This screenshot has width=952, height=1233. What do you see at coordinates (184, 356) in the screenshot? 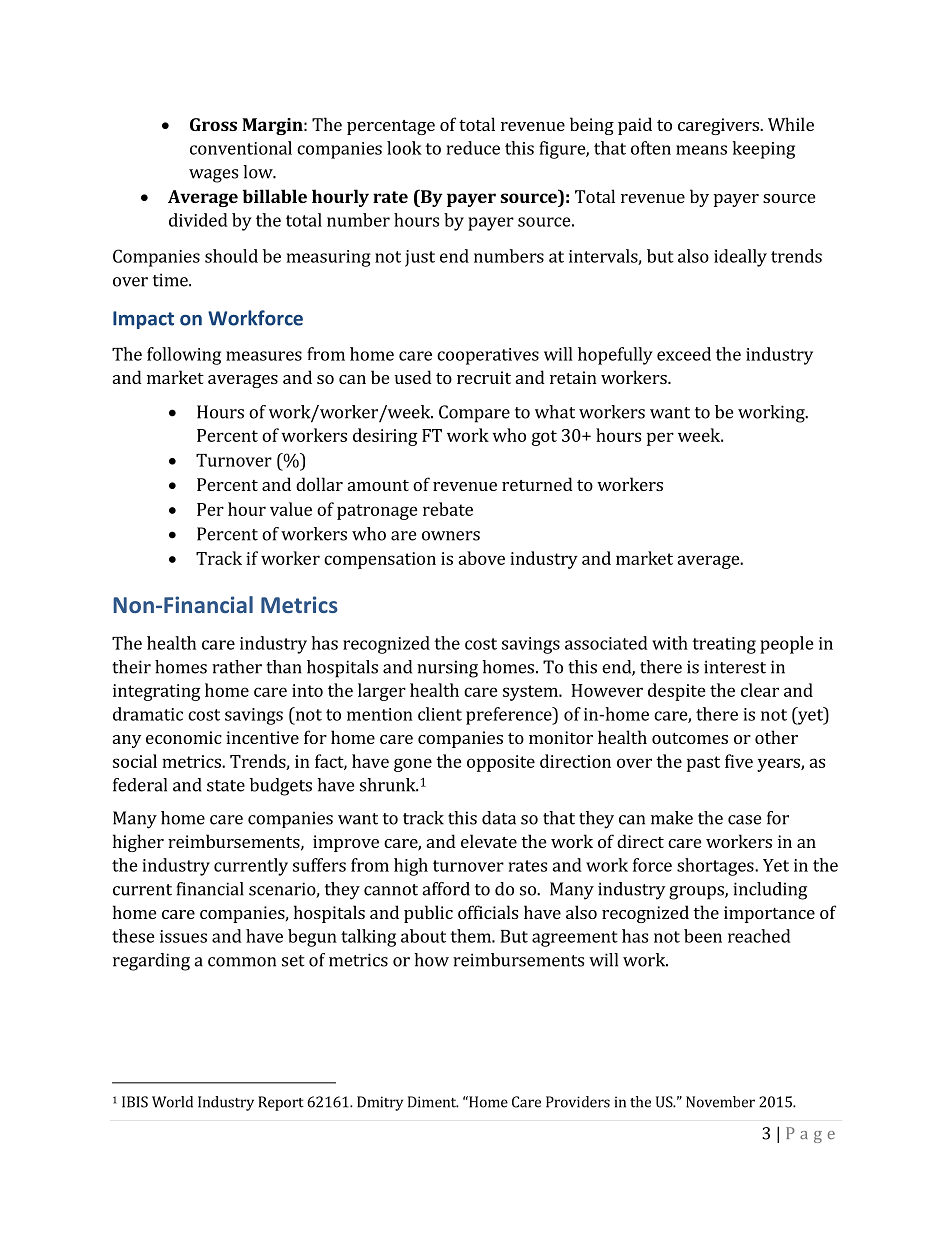
I see `following` at bounding box center [184, 356].
